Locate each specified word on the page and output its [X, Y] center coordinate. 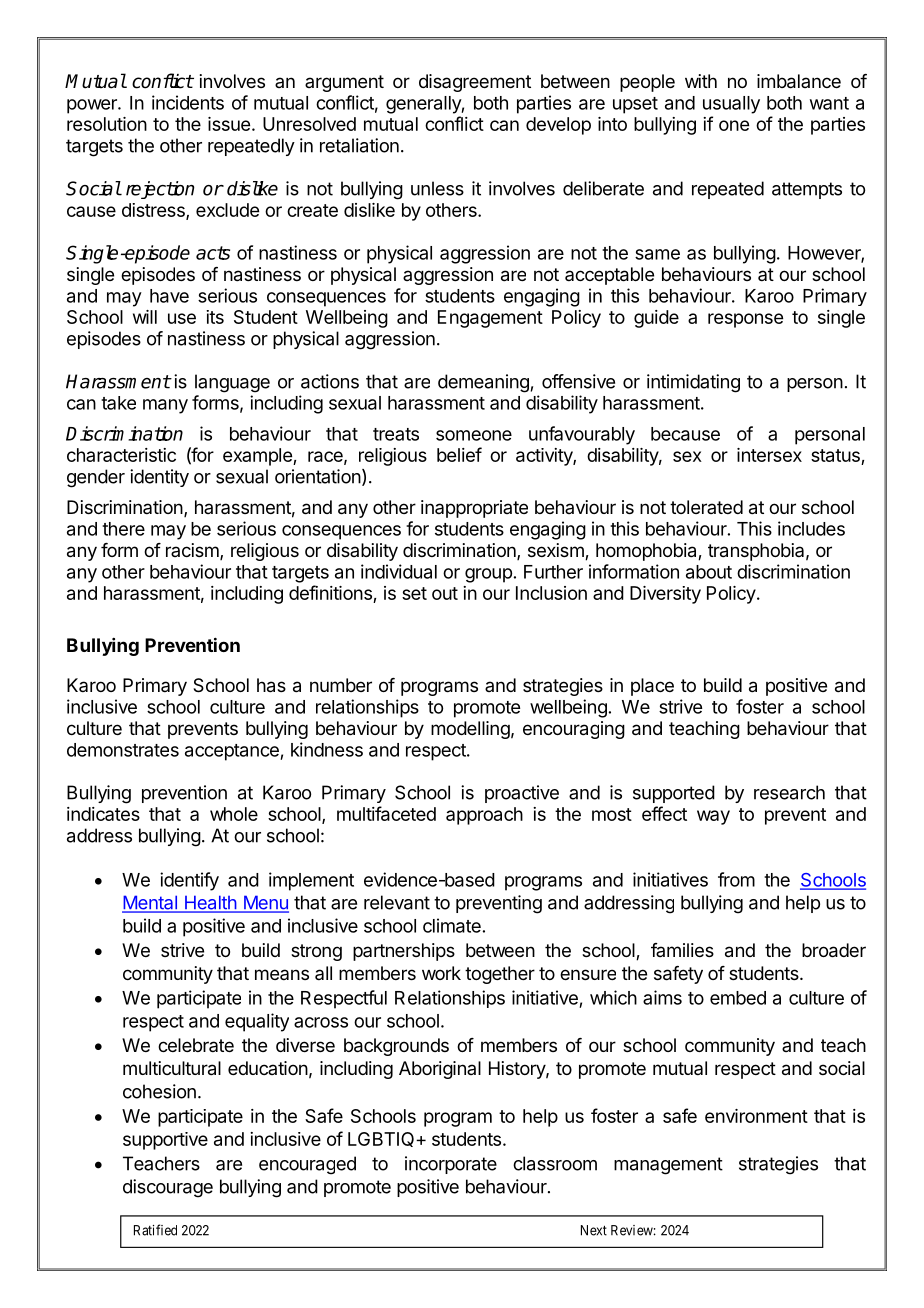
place [652, 687]
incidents [188, 102]
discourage [168, 1188]
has [271, 685]
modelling [470, 730]
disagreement [475, 83]
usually [731, 105]
